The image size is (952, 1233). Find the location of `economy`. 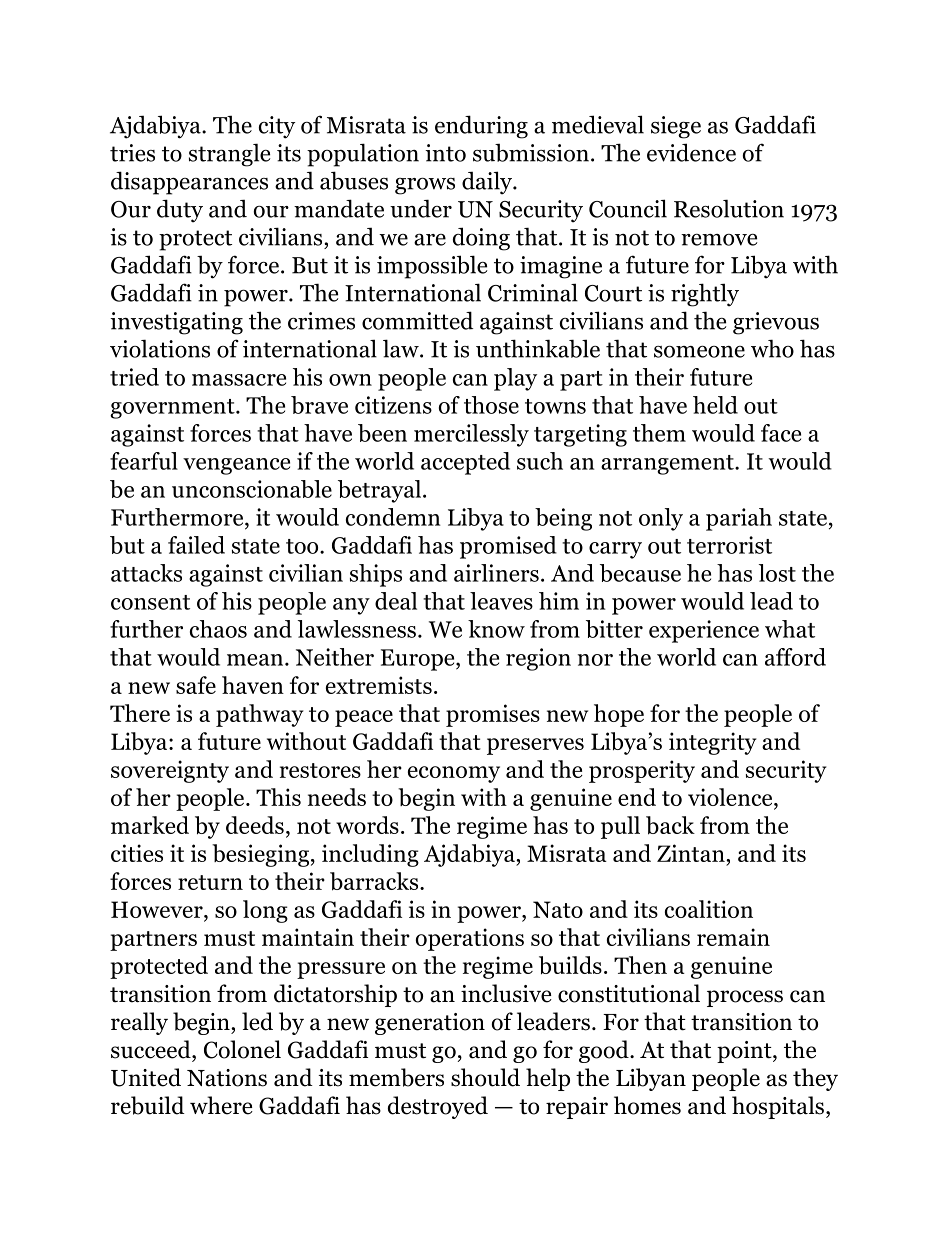

economy is located at coordinates (454, 774).
